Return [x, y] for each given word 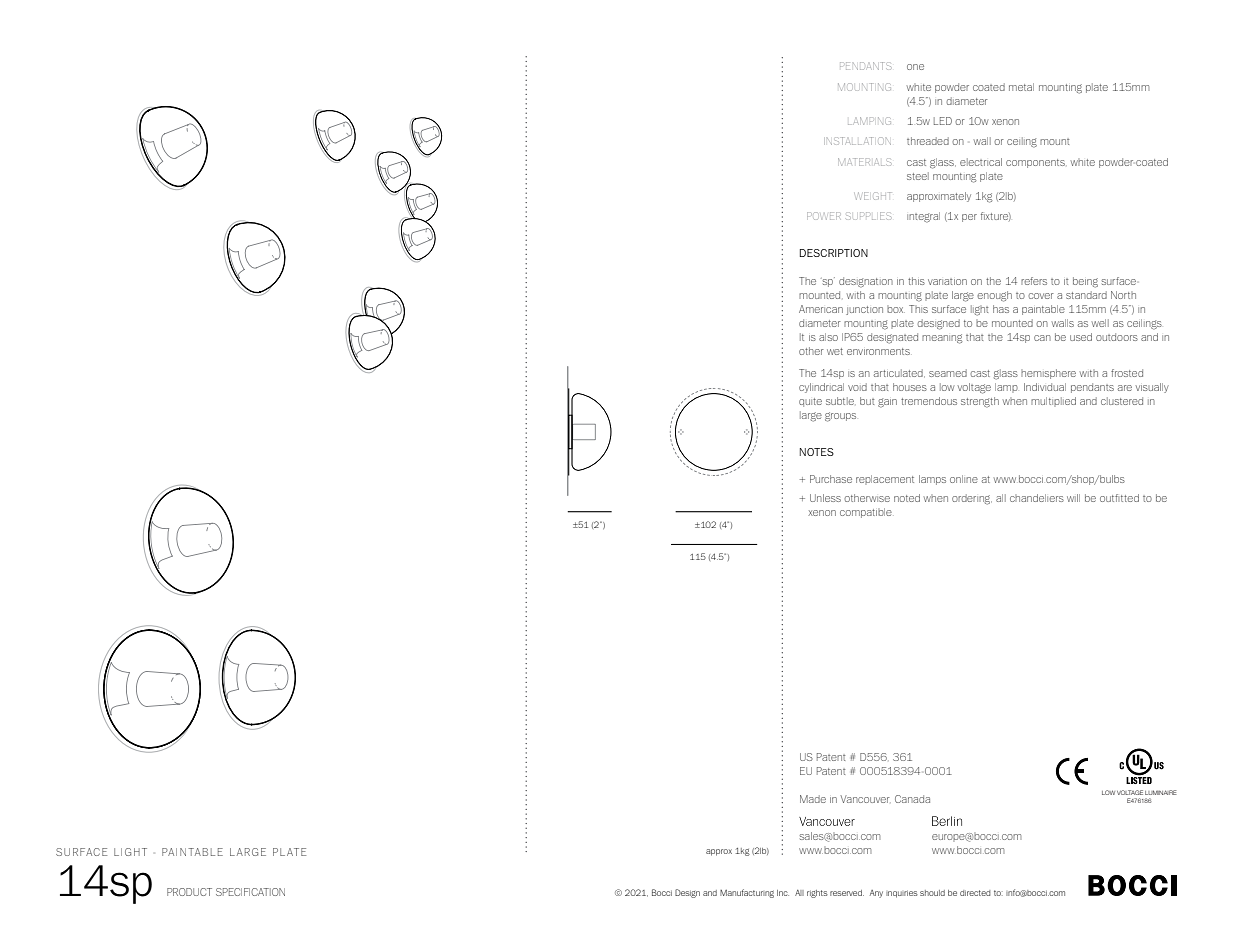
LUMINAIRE [1161, 792]
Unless [825, 498]
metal [1021, 87]
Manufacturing [747, 893]
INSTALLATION [859, 141]
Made [813, 799]
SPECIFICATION [250, 892]
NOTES [817, 452]
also [828, 337]
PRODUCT [189, 892]
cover [1041, 296]
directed [975, 893]
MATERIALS [864, 162]
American [821, 309]
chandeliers [1037, 498]
